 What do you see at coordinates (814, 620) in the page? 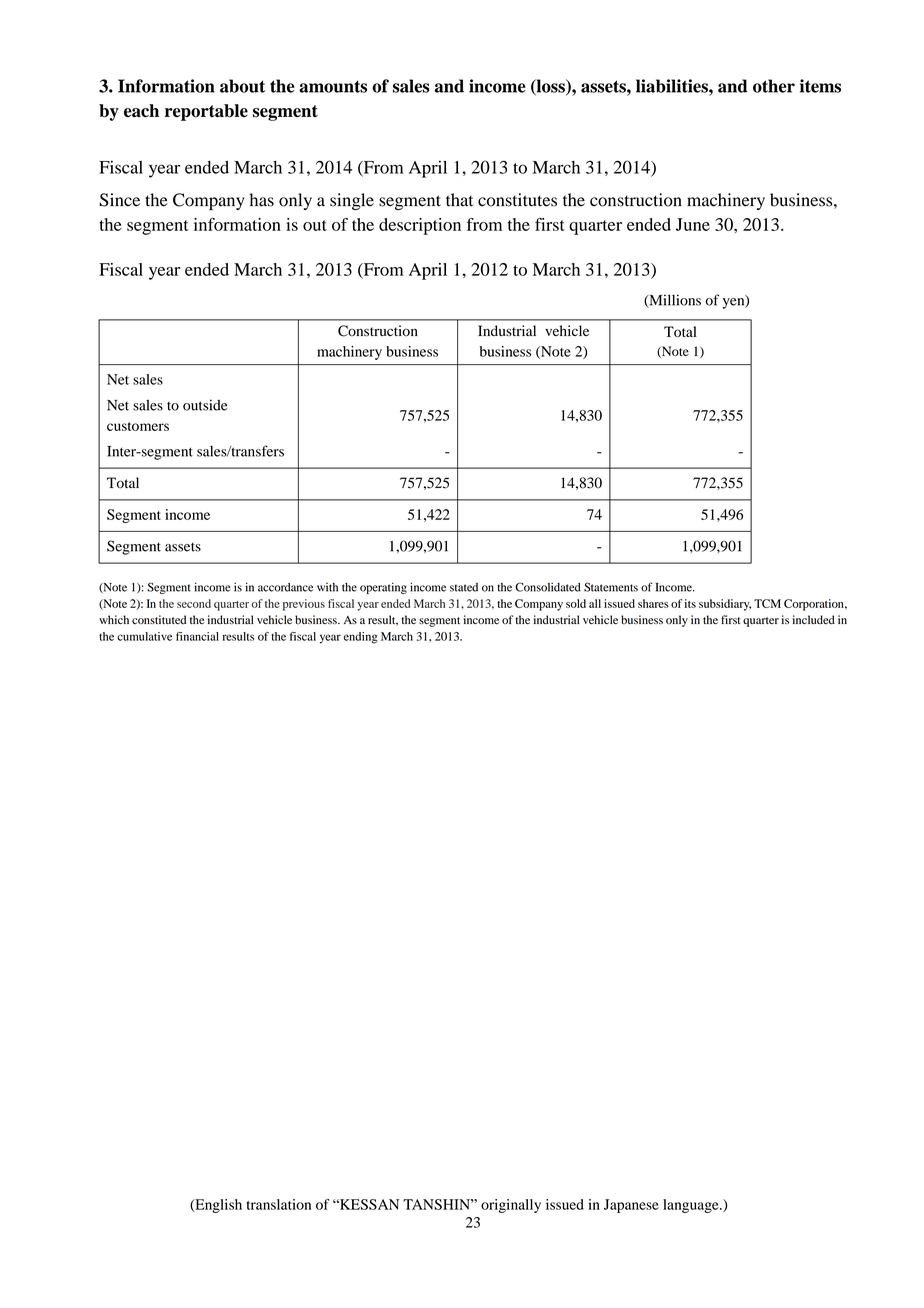
I see `included` at bounding box center [814, 620].
